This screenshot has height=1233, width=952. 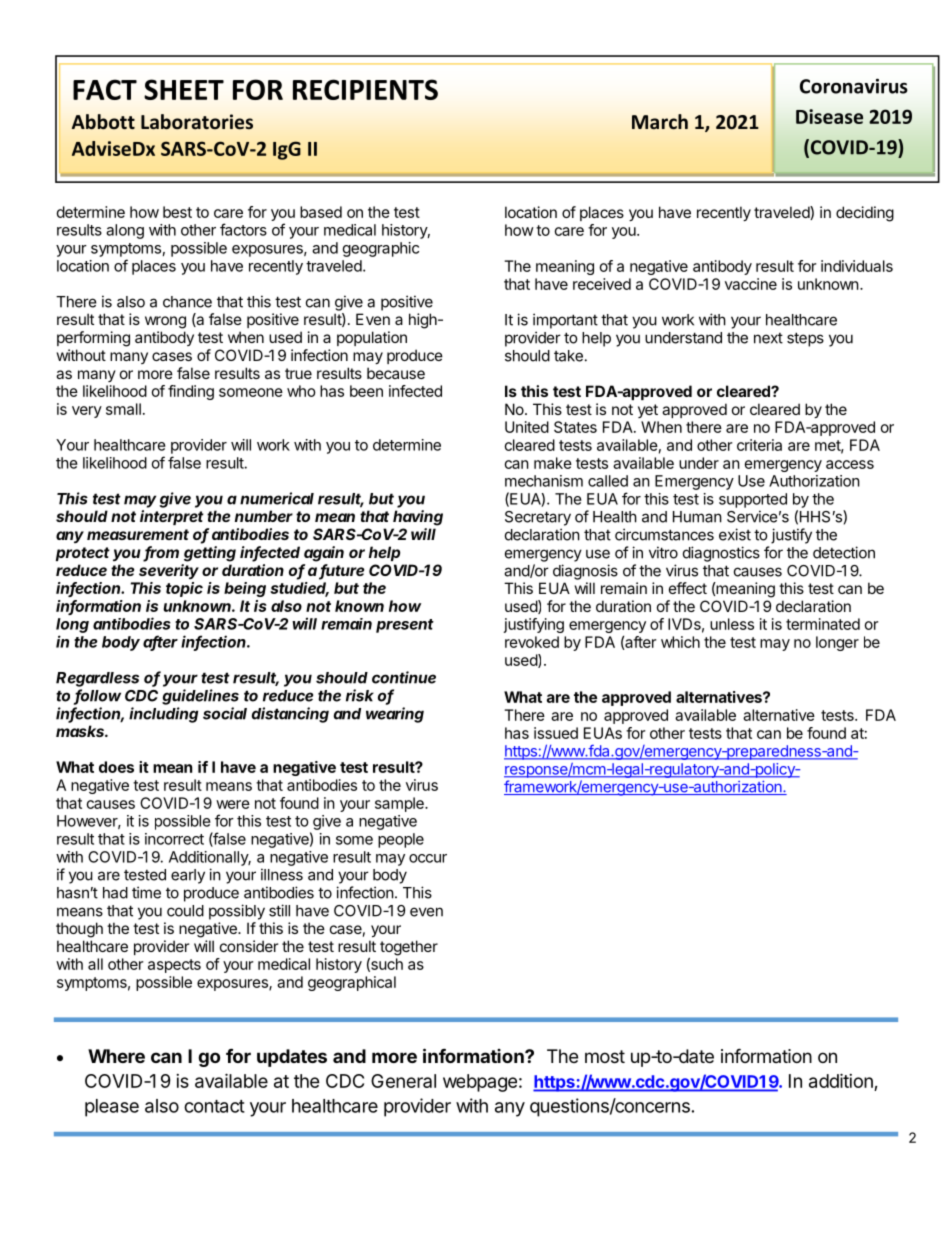 What do you see at coordinates (365, 89) in the screenshot?
I see `RECIPIENTS` at bounding box center [365, 89].
